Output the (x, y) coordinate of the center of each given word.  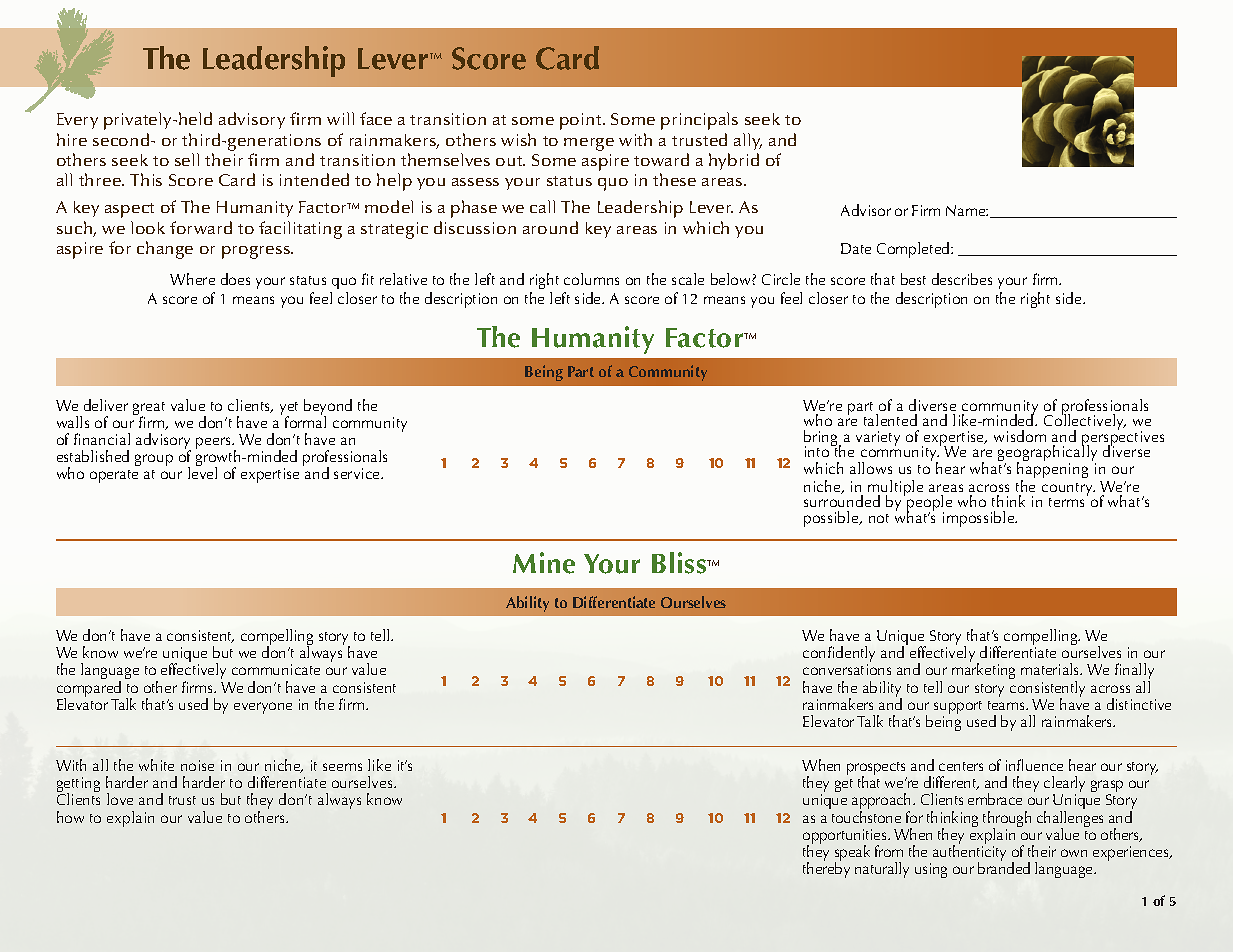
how (70, 817)
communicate (276, 669)
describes (962, 279)
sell (187, 159)
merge (589, 144)
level (202, 472)
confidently (839, 655)
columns (591, 279)
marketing (983, 671)
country (1068, 491)
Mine (544, 563)
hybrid (734, 161)
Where (192, 279)
